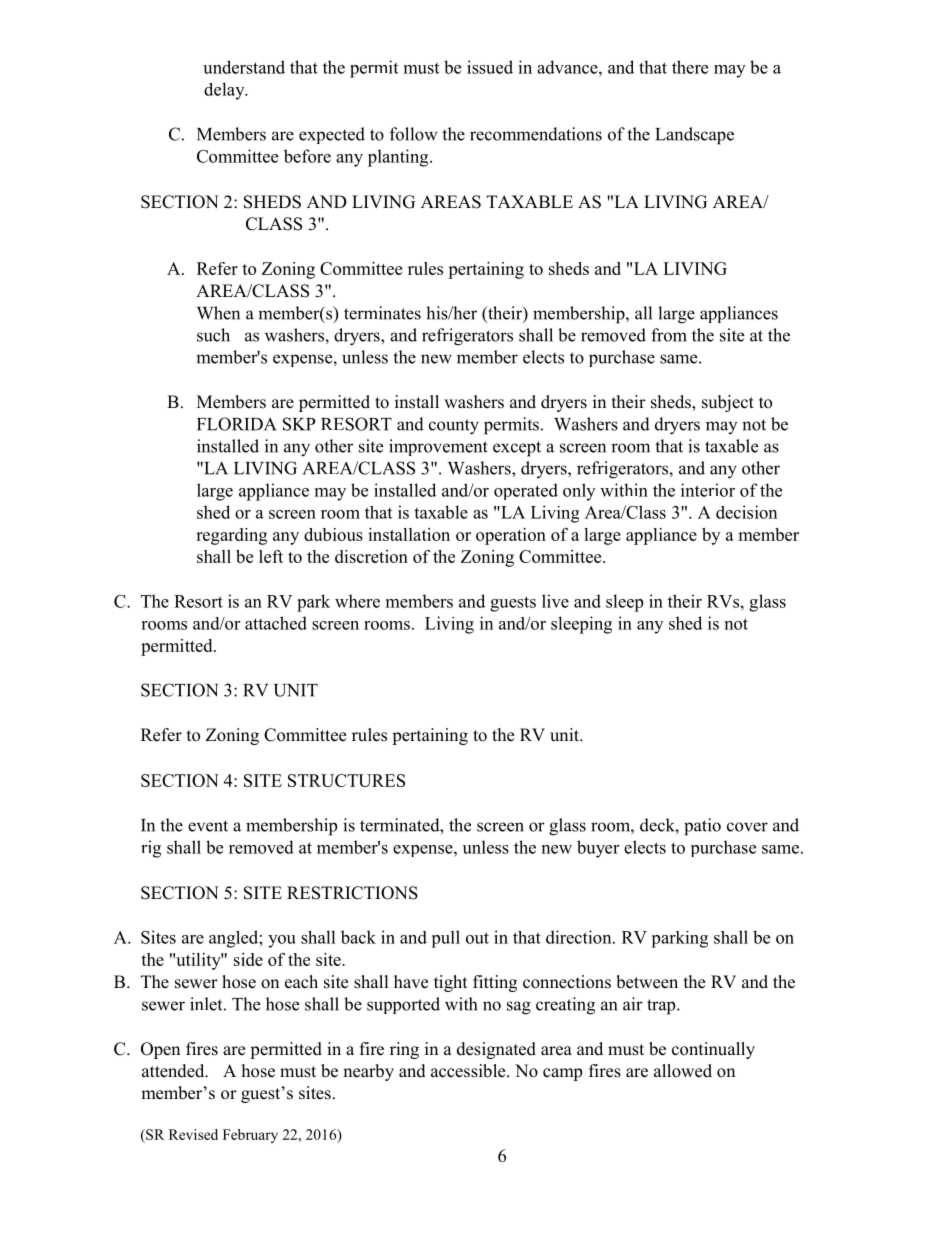  I want to click on allowed, so click(683, 1071).
